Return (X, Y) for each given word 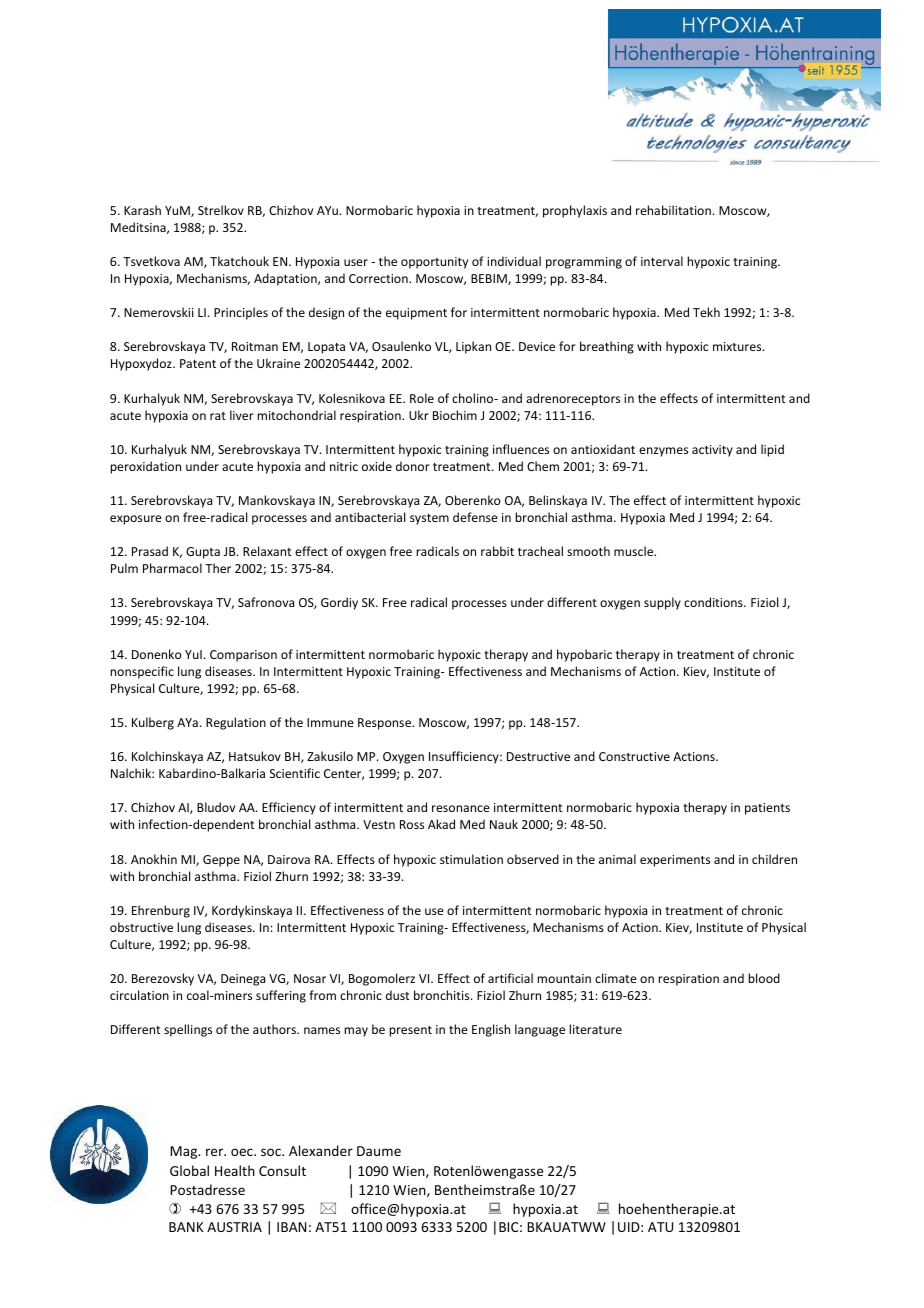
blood (764, 978)
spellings (188, 1030)
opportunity (434, 263)
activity (712, 451)
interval (662, 261)
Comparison (243, 656)
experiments (675, 861)
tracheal (540, 551)
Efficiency (289, 808)
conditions (714, 602)
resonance (461, 808)
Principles (241, 313)
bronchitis (443, 995)
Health (235, 1170)
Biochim (455, 415)
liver (242, 415)
